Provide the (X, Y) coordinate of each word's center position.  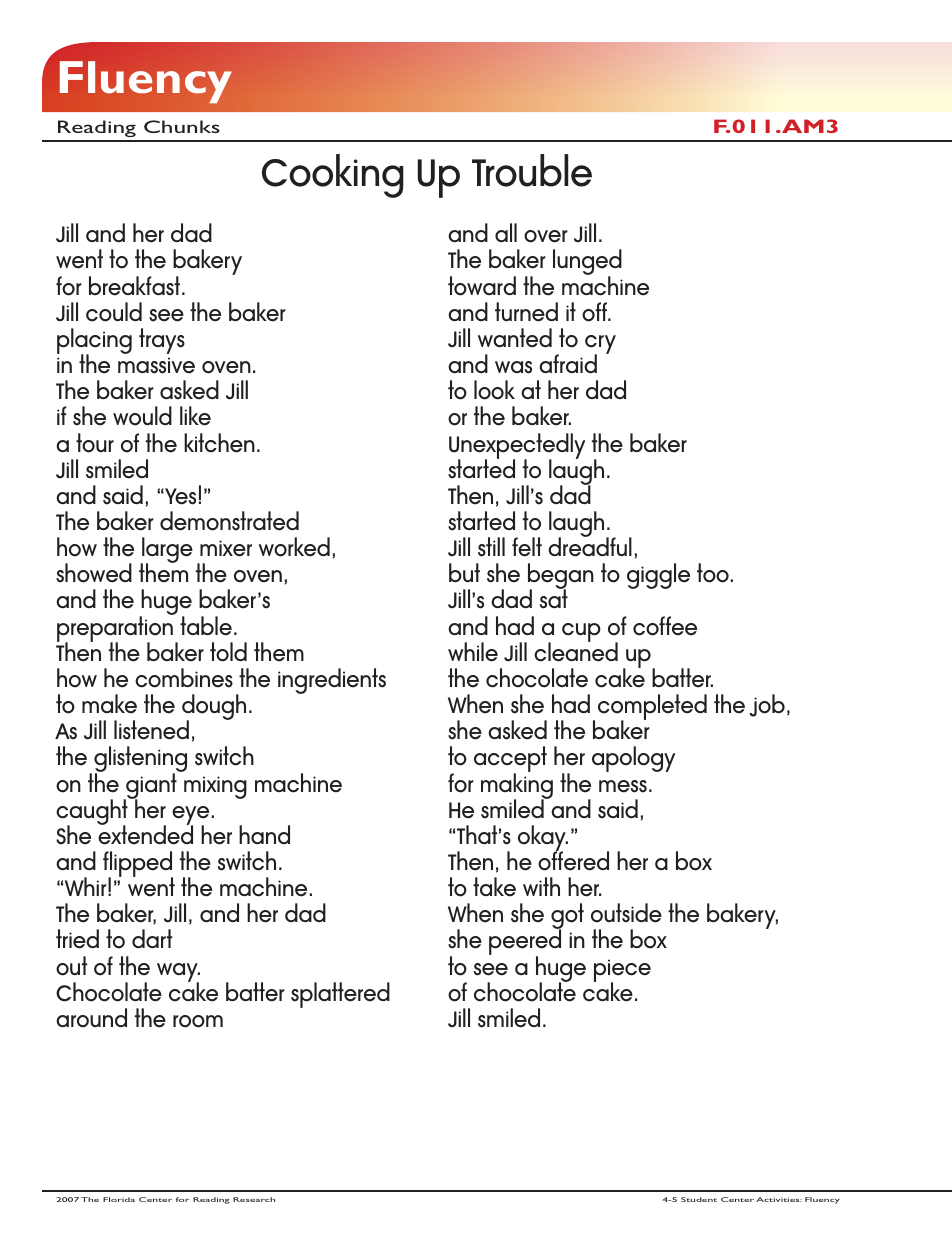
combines (184, 678)
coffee (665, 626)
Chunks (182, 126)
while (473, 652)
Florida (119, 1199)
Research (254, 1199)
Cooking (333, 176)
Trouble (532, 170)
